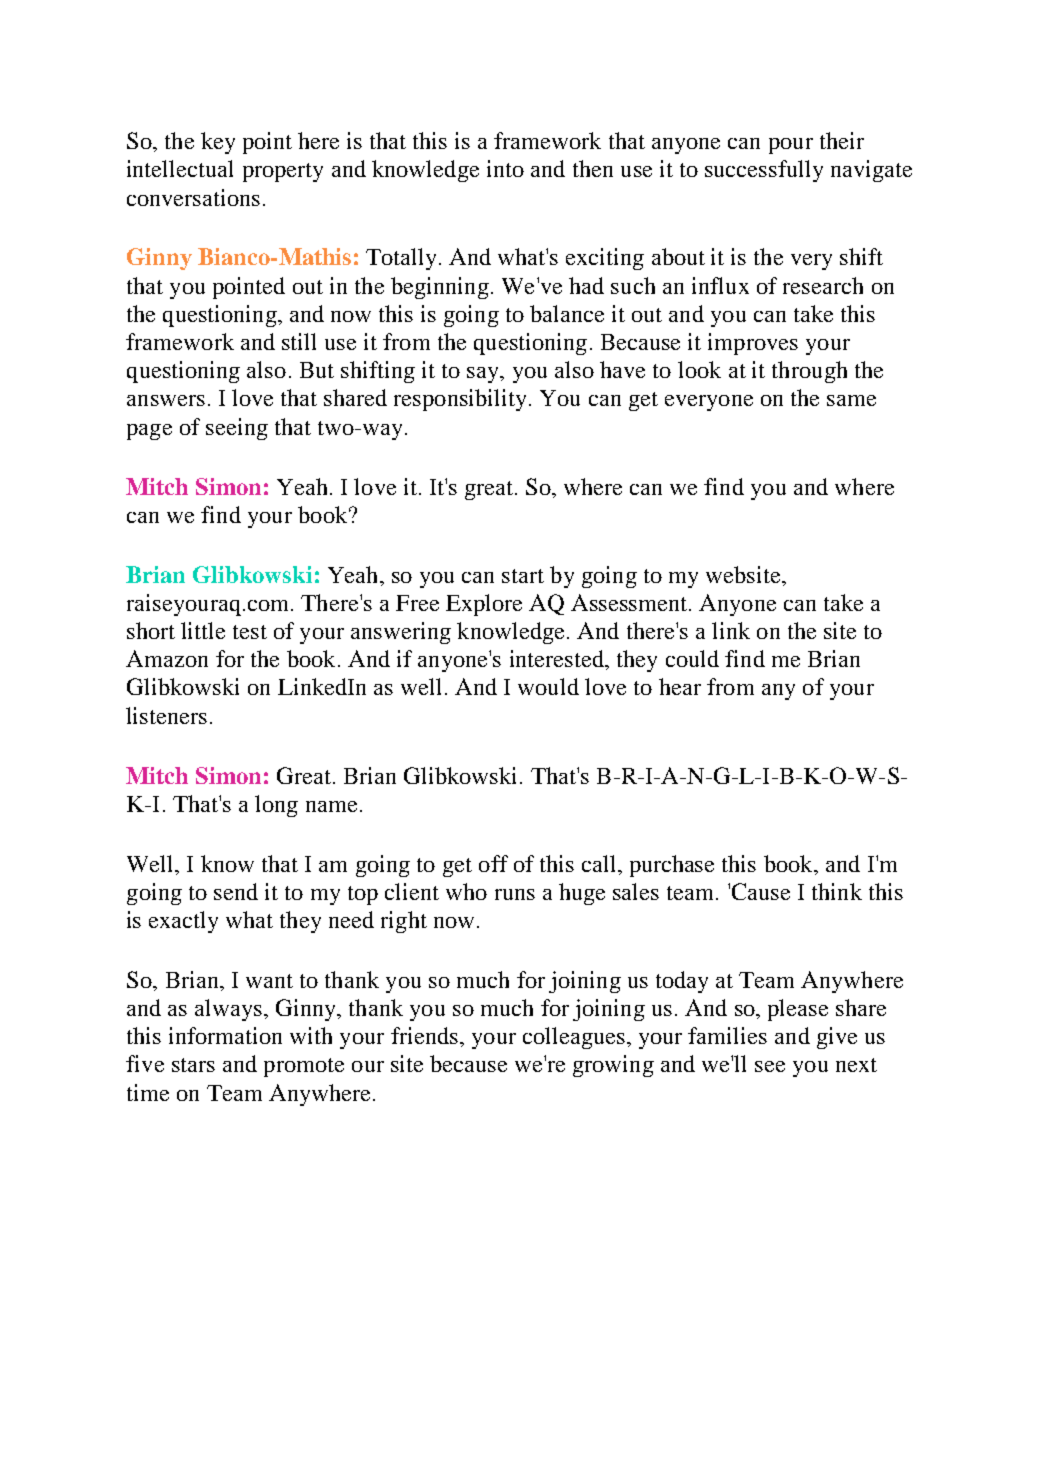 This page has width=1044, height=1476. I want to click on key, so click(218, 143).
